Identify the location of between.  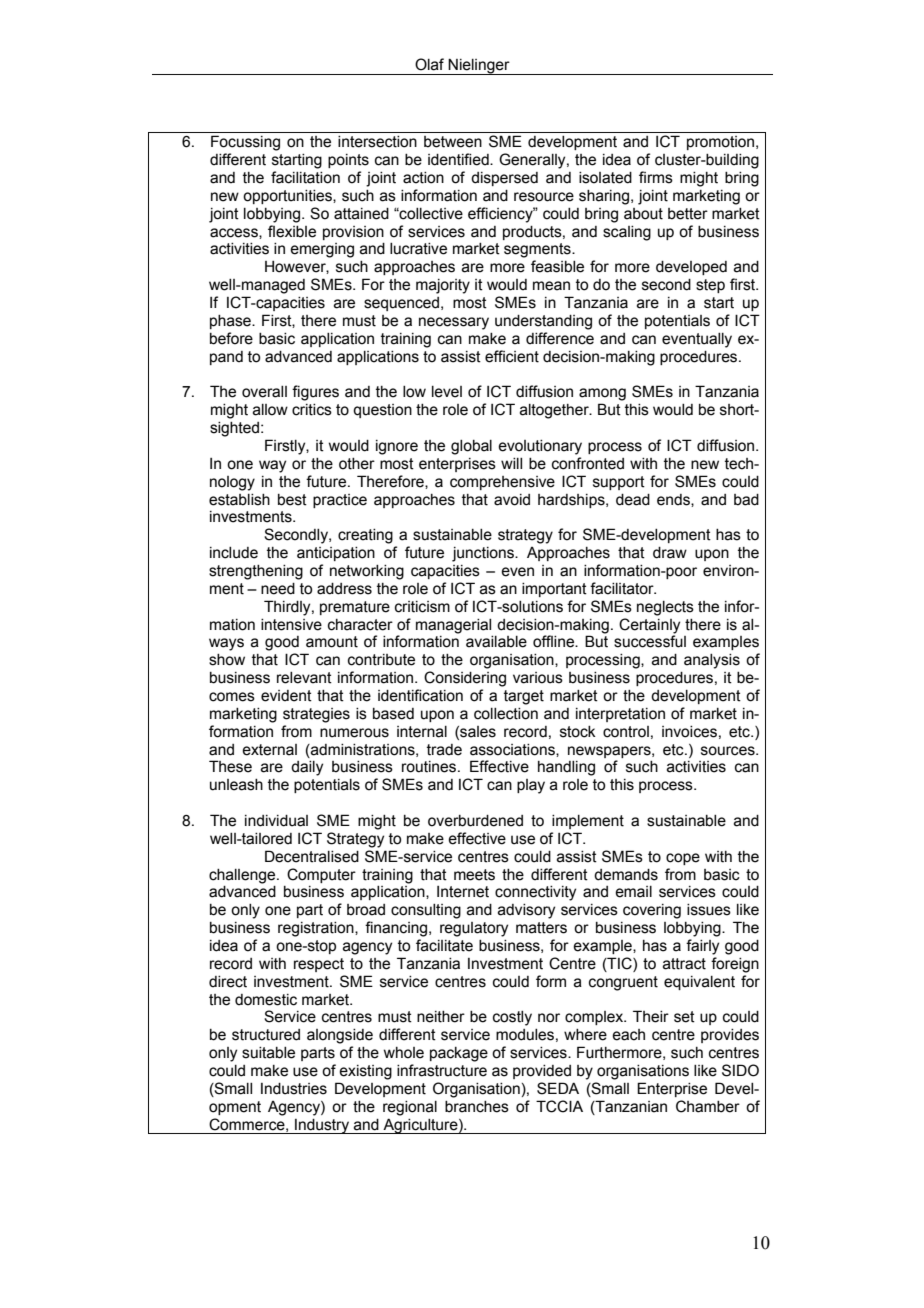
(453, 142).
